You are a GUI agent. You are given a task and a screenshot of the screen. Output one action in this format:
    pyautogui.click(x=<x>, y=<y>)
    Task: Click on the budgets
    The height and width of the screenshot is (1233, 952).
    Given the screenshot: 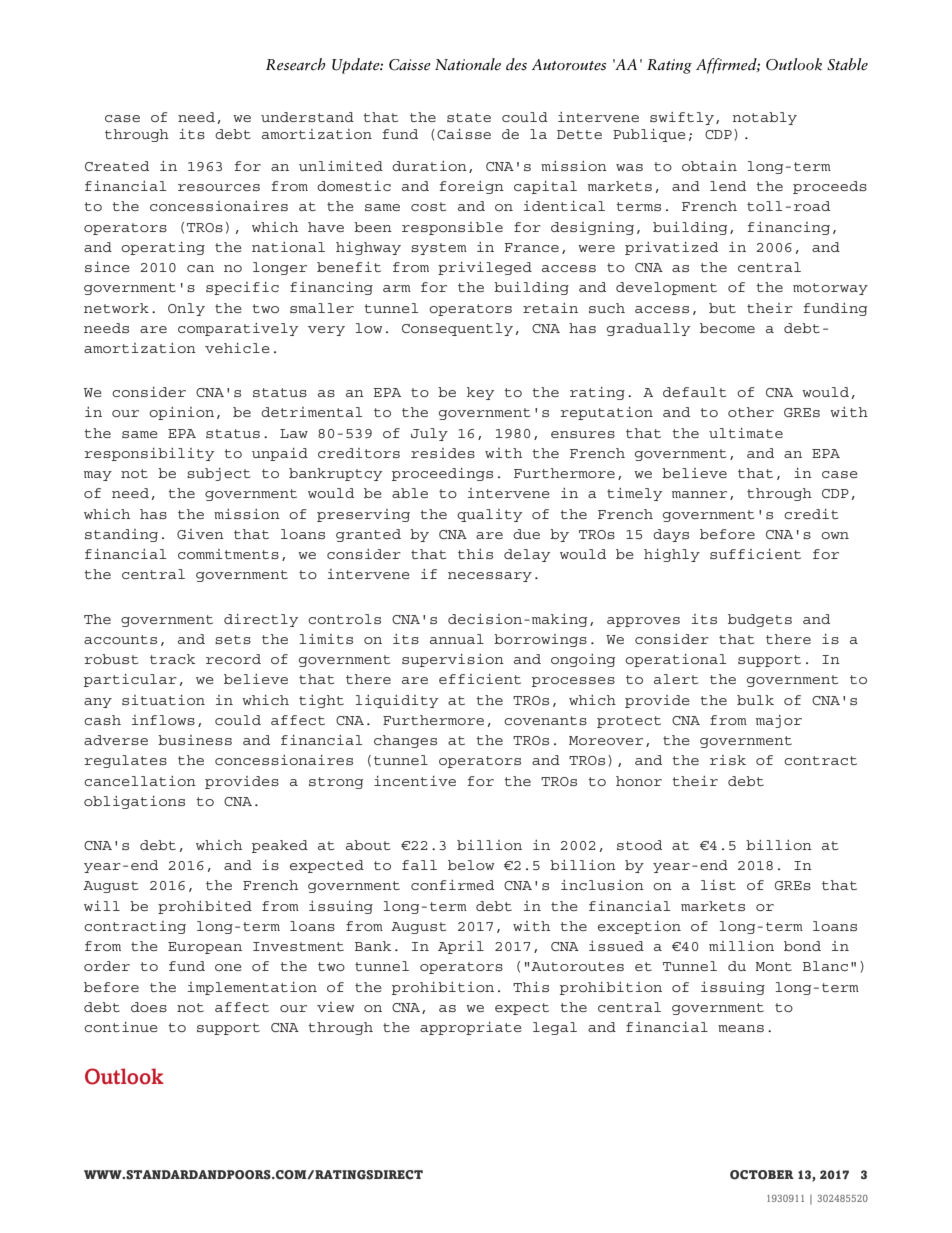 What is the action you would take?
    pyautogui.click(x=760, y=620)
